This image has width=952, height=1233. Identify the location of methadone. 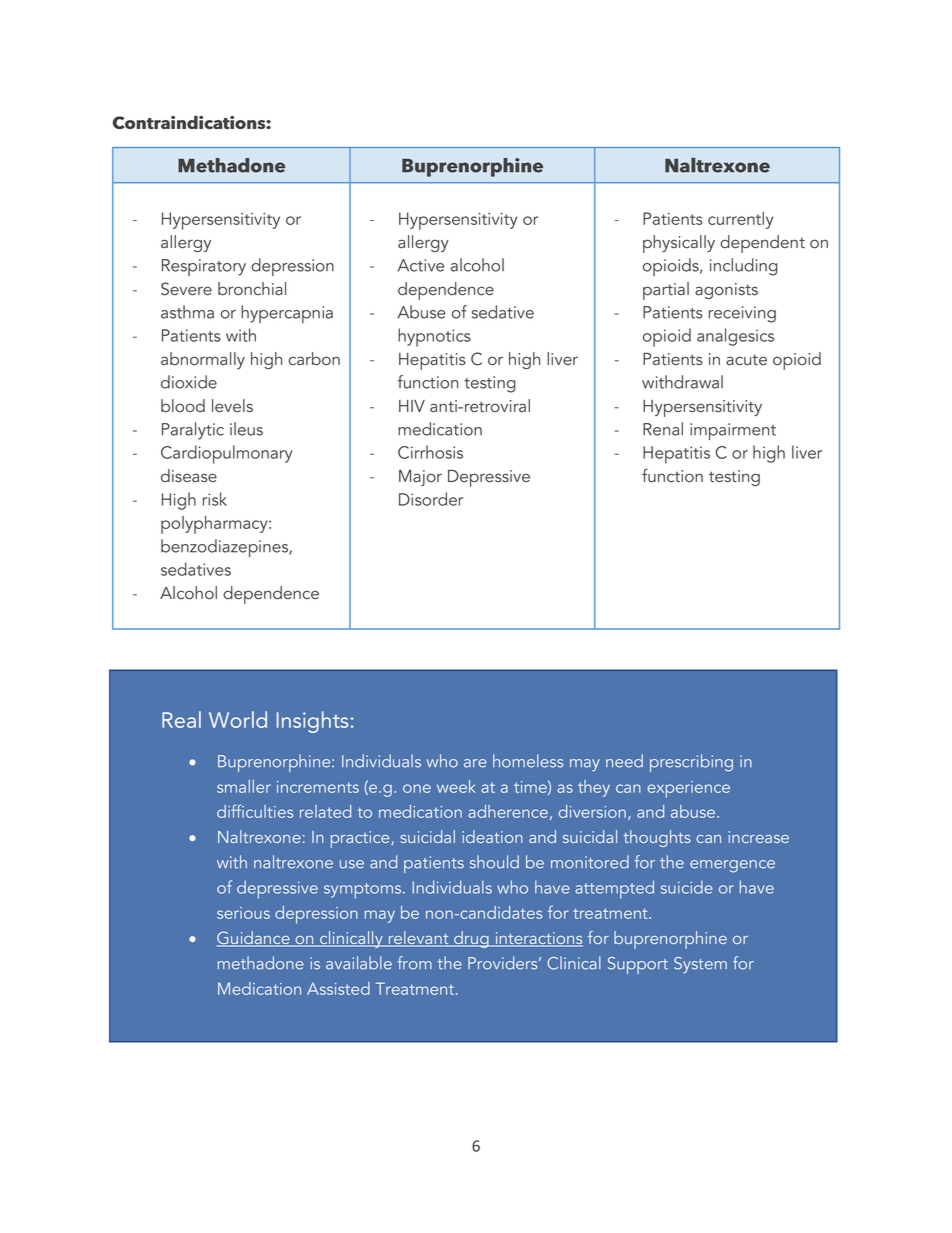
(261, 963).
